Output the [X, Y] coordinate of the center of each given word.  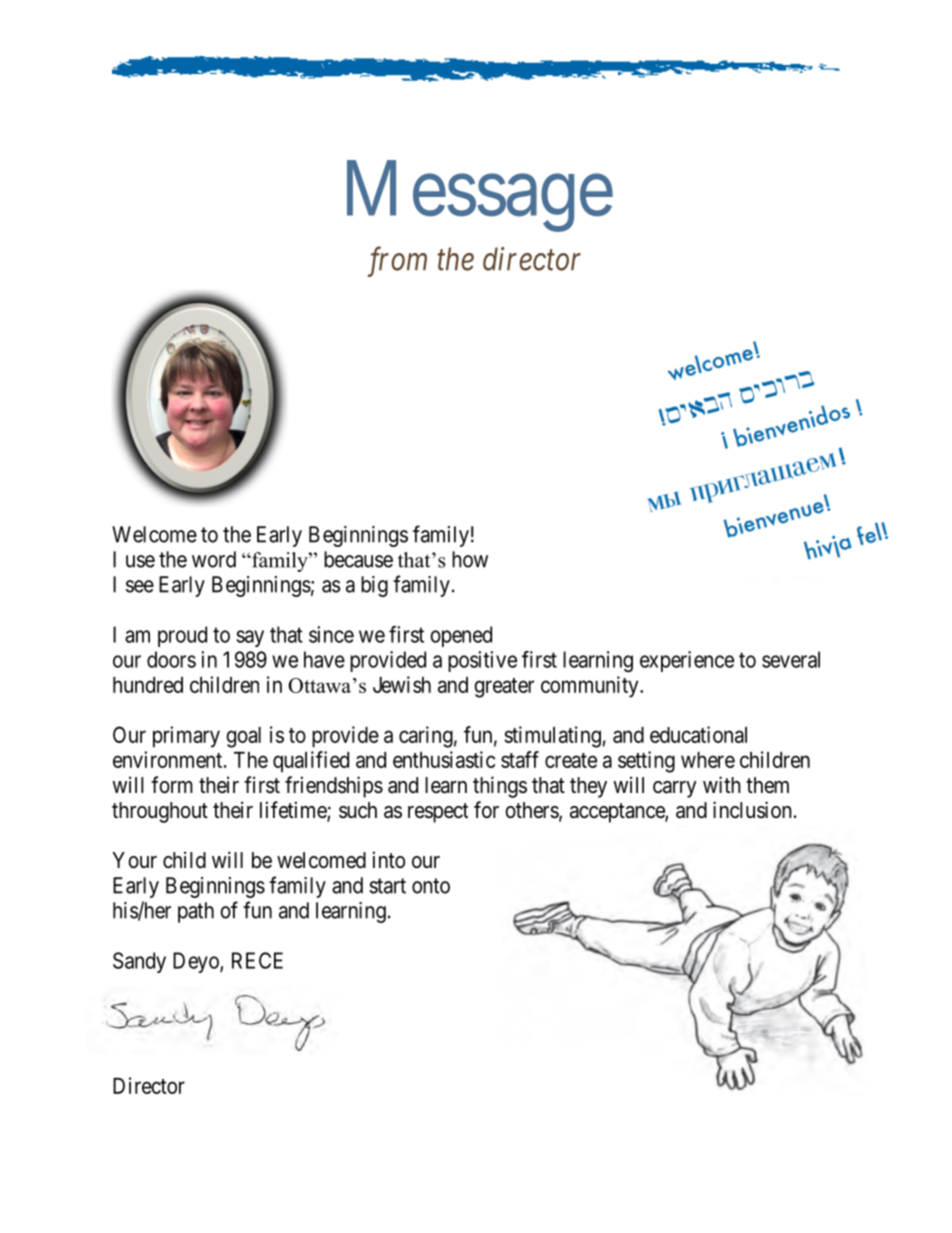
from [397, 262]
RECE [257, 960]
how [470, 559]
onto [431, 886]
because [358, 559]
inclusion [752, 809]
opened [461, 636]
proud [182, 636]
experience [687, 661]
